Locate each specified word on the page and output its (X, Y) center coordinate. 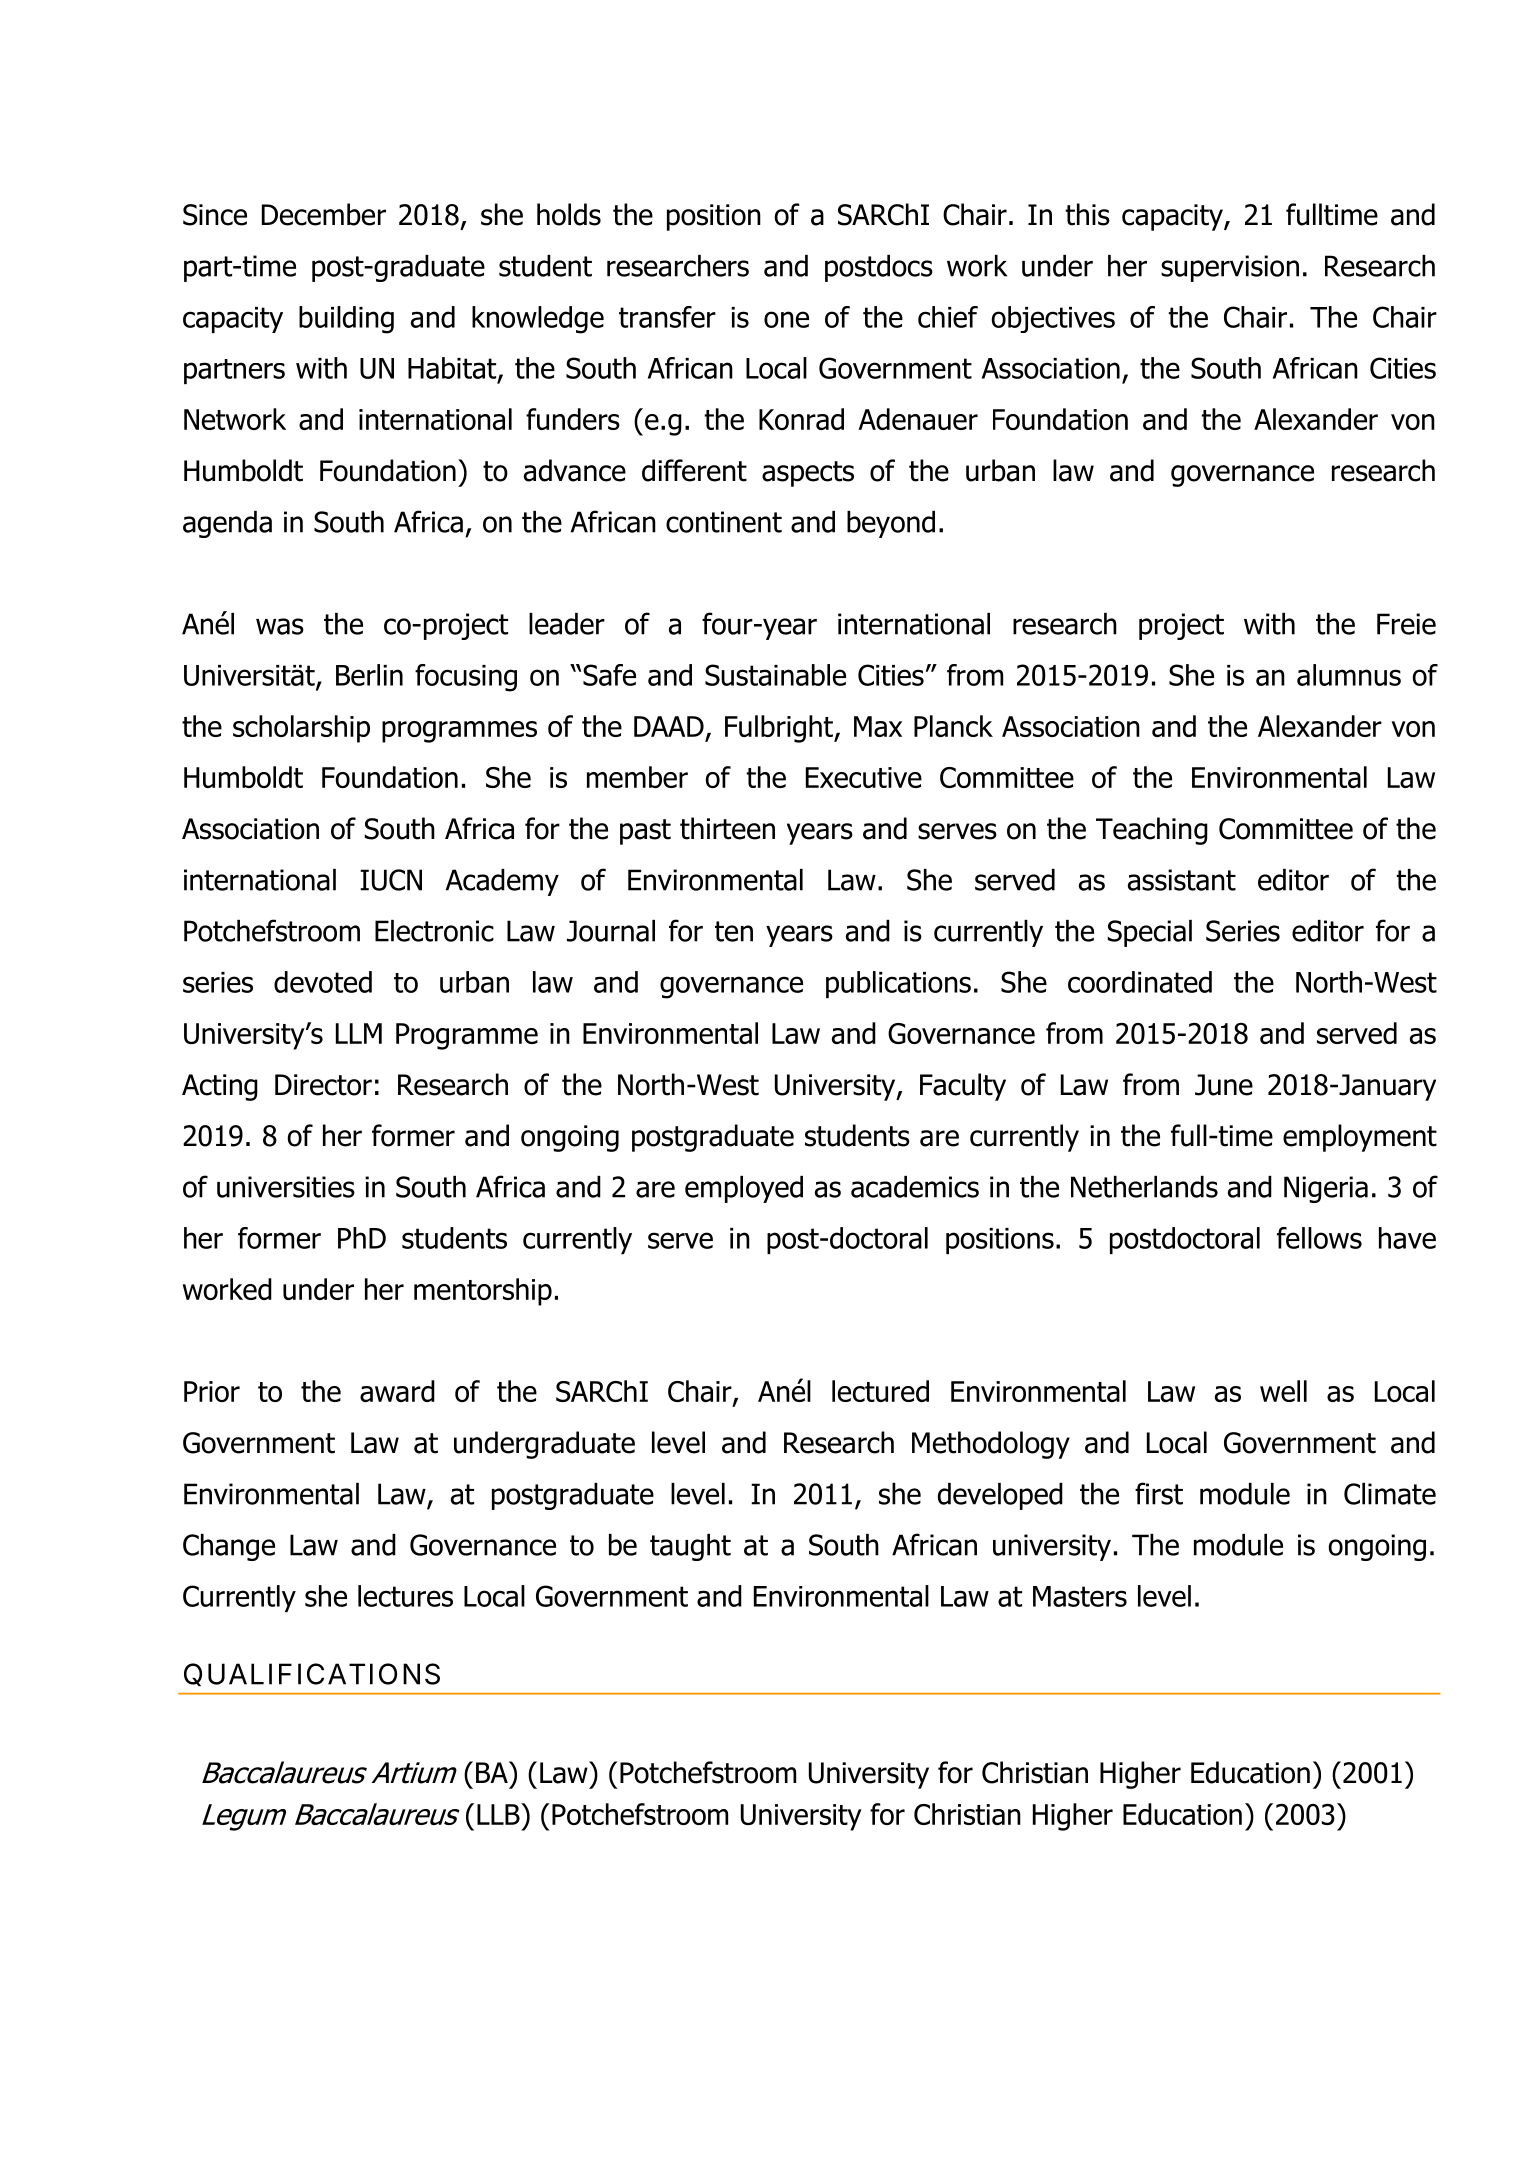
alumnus (1349, 675)
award (397, 1391)
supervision (1230, 268)
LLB (499, 1814)
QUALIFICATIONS (312, 1674)
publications (898, 984)
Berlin (369, 675)
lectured (880, 1391)
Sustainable (775, 675)
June (1224, 1085)
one (786, 319)
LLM (359, 1033)
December (324, 214)
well (1283, 1391)
